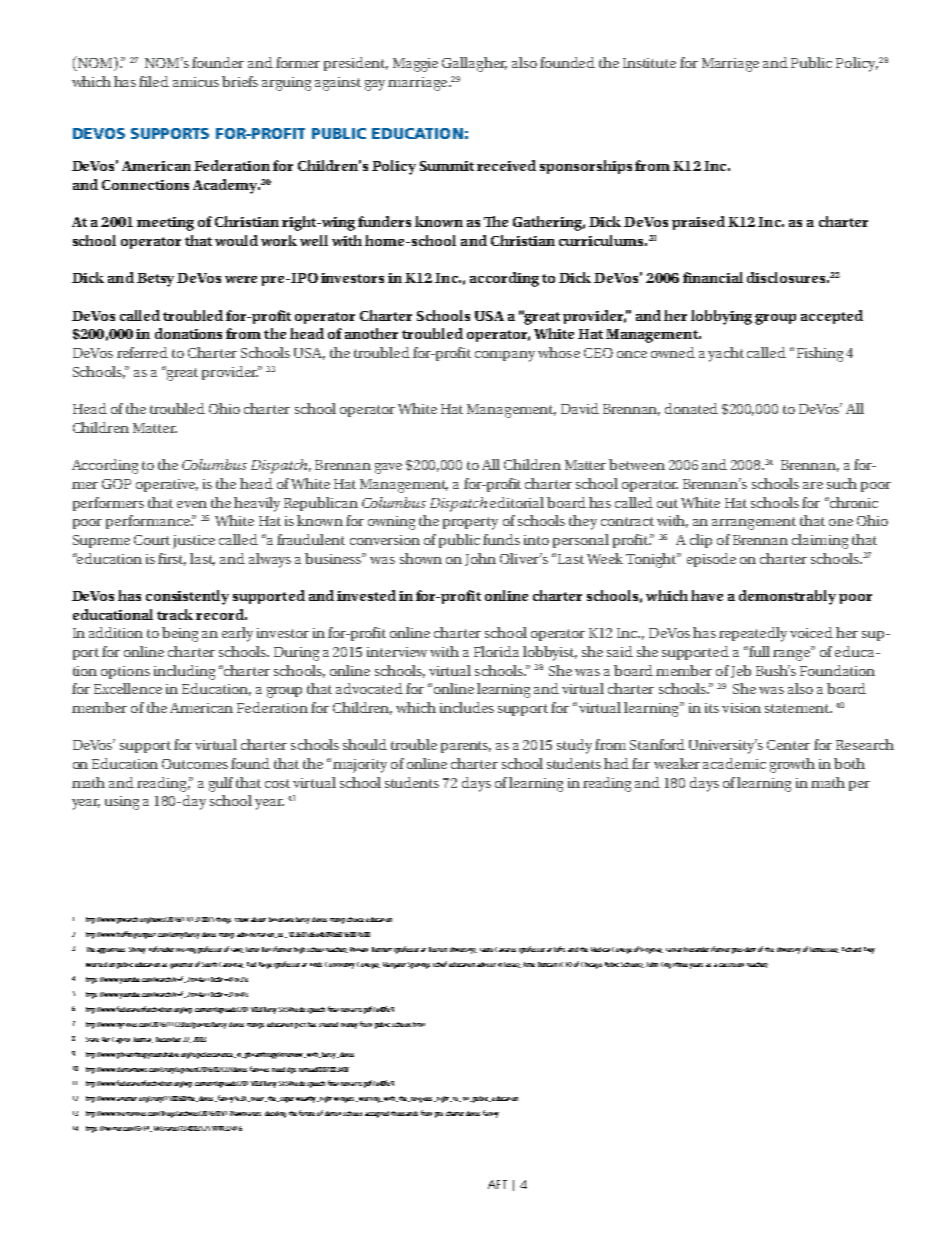  Describe the element at coordinates (142, 352) in the screenshot. I see `referred` at that location.
